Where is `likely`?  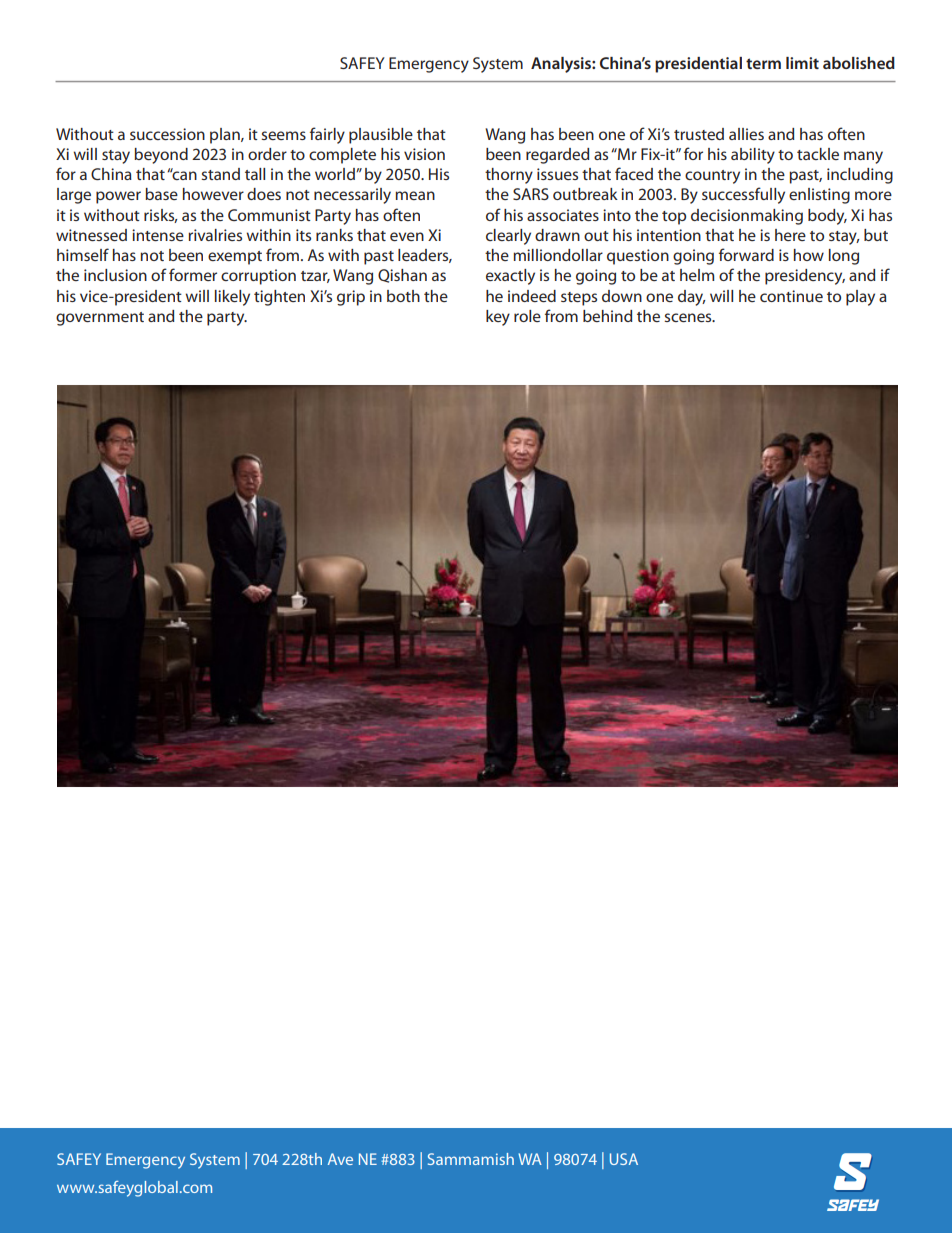 likely is located at coordinates (232, 298).
